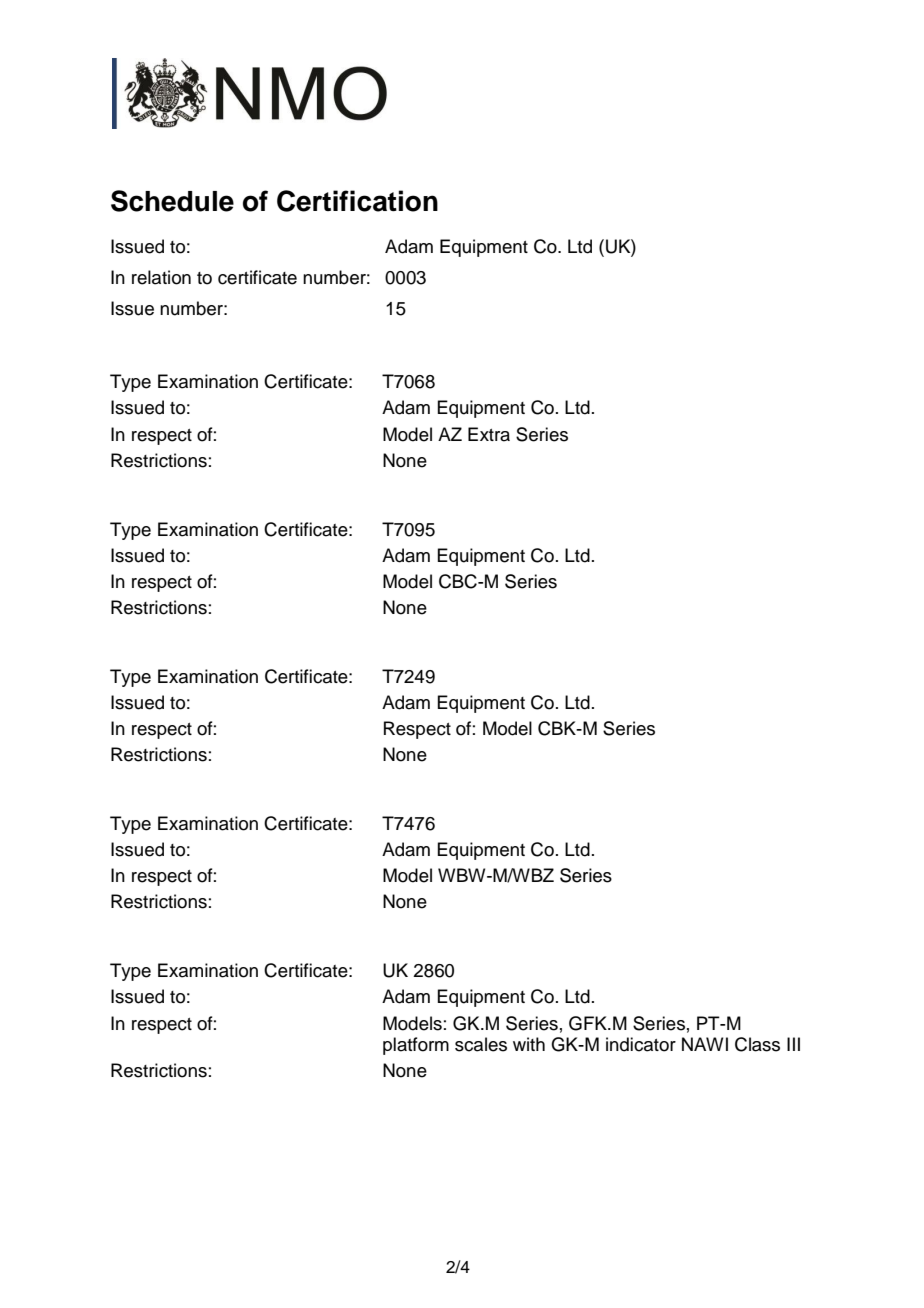  Describe the element at coordinates (641, 1044) in the image. I see `indicator` at that location.
